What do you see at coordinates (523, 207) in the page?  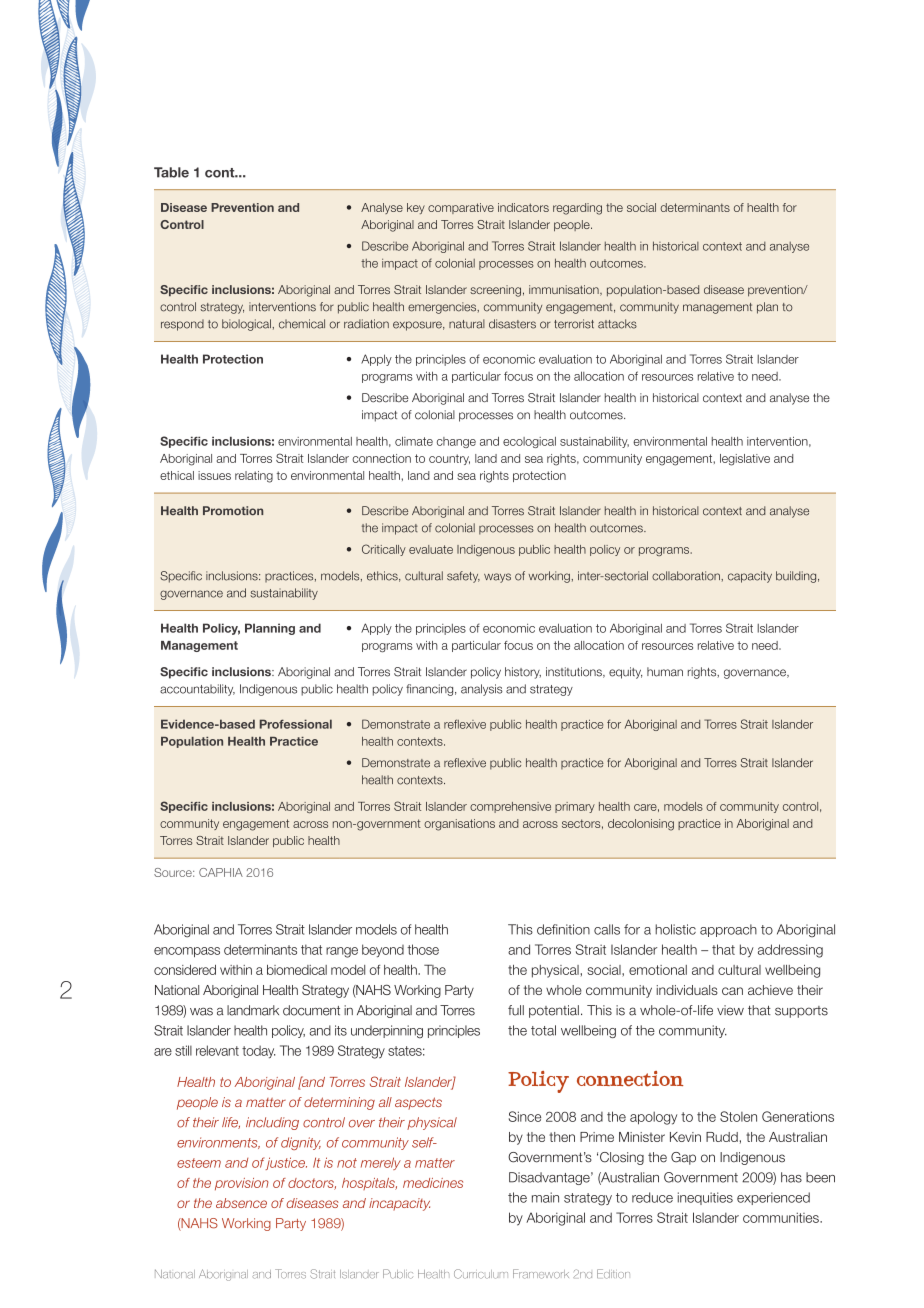 I see `indicators` at bounding box center [523, 207].
